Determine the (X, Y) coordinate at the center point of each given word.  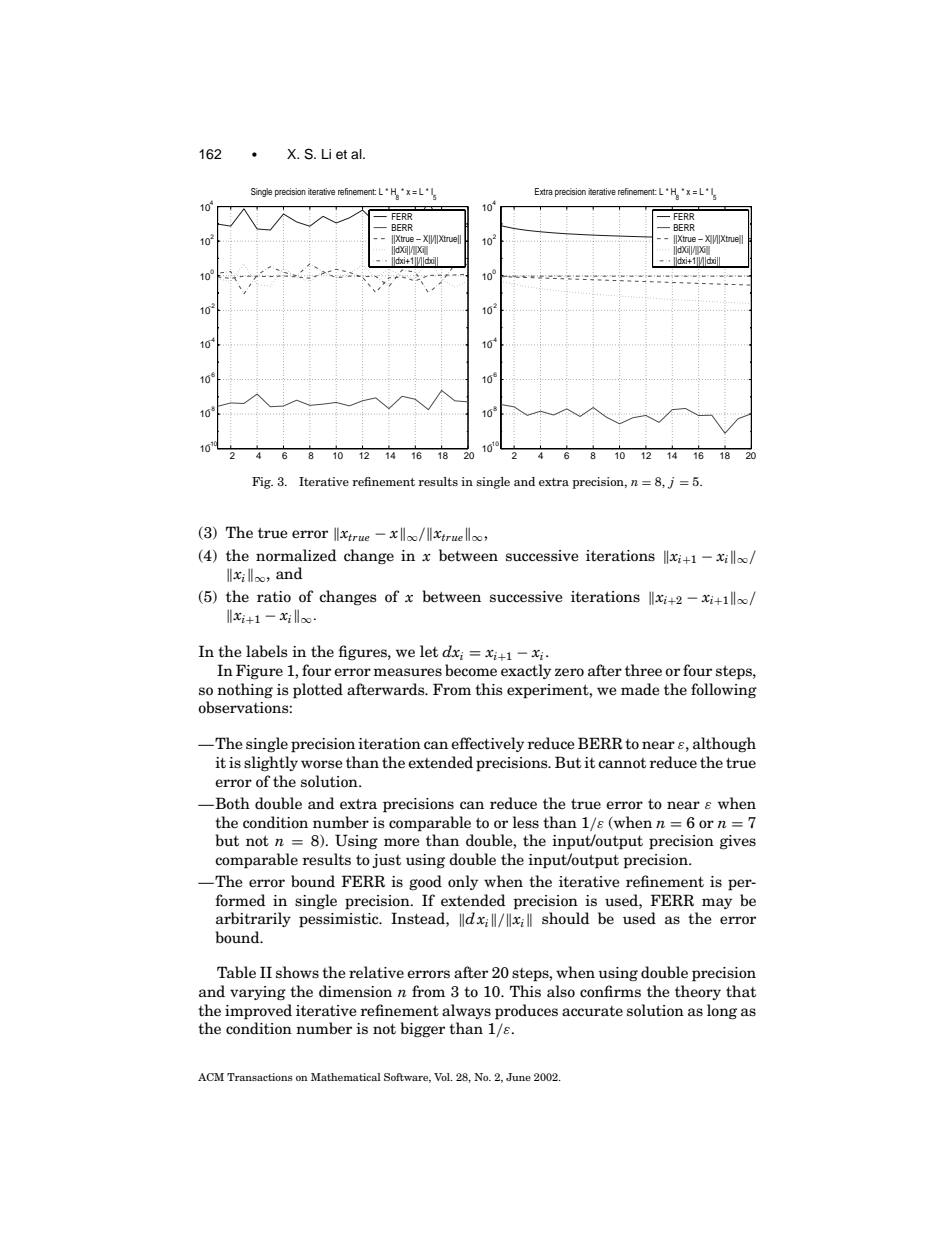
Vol (443, 1077)
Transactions (260, 1077)
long (722, 1012)
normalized (296, 555)
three (643, 670)
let (429, 651)
